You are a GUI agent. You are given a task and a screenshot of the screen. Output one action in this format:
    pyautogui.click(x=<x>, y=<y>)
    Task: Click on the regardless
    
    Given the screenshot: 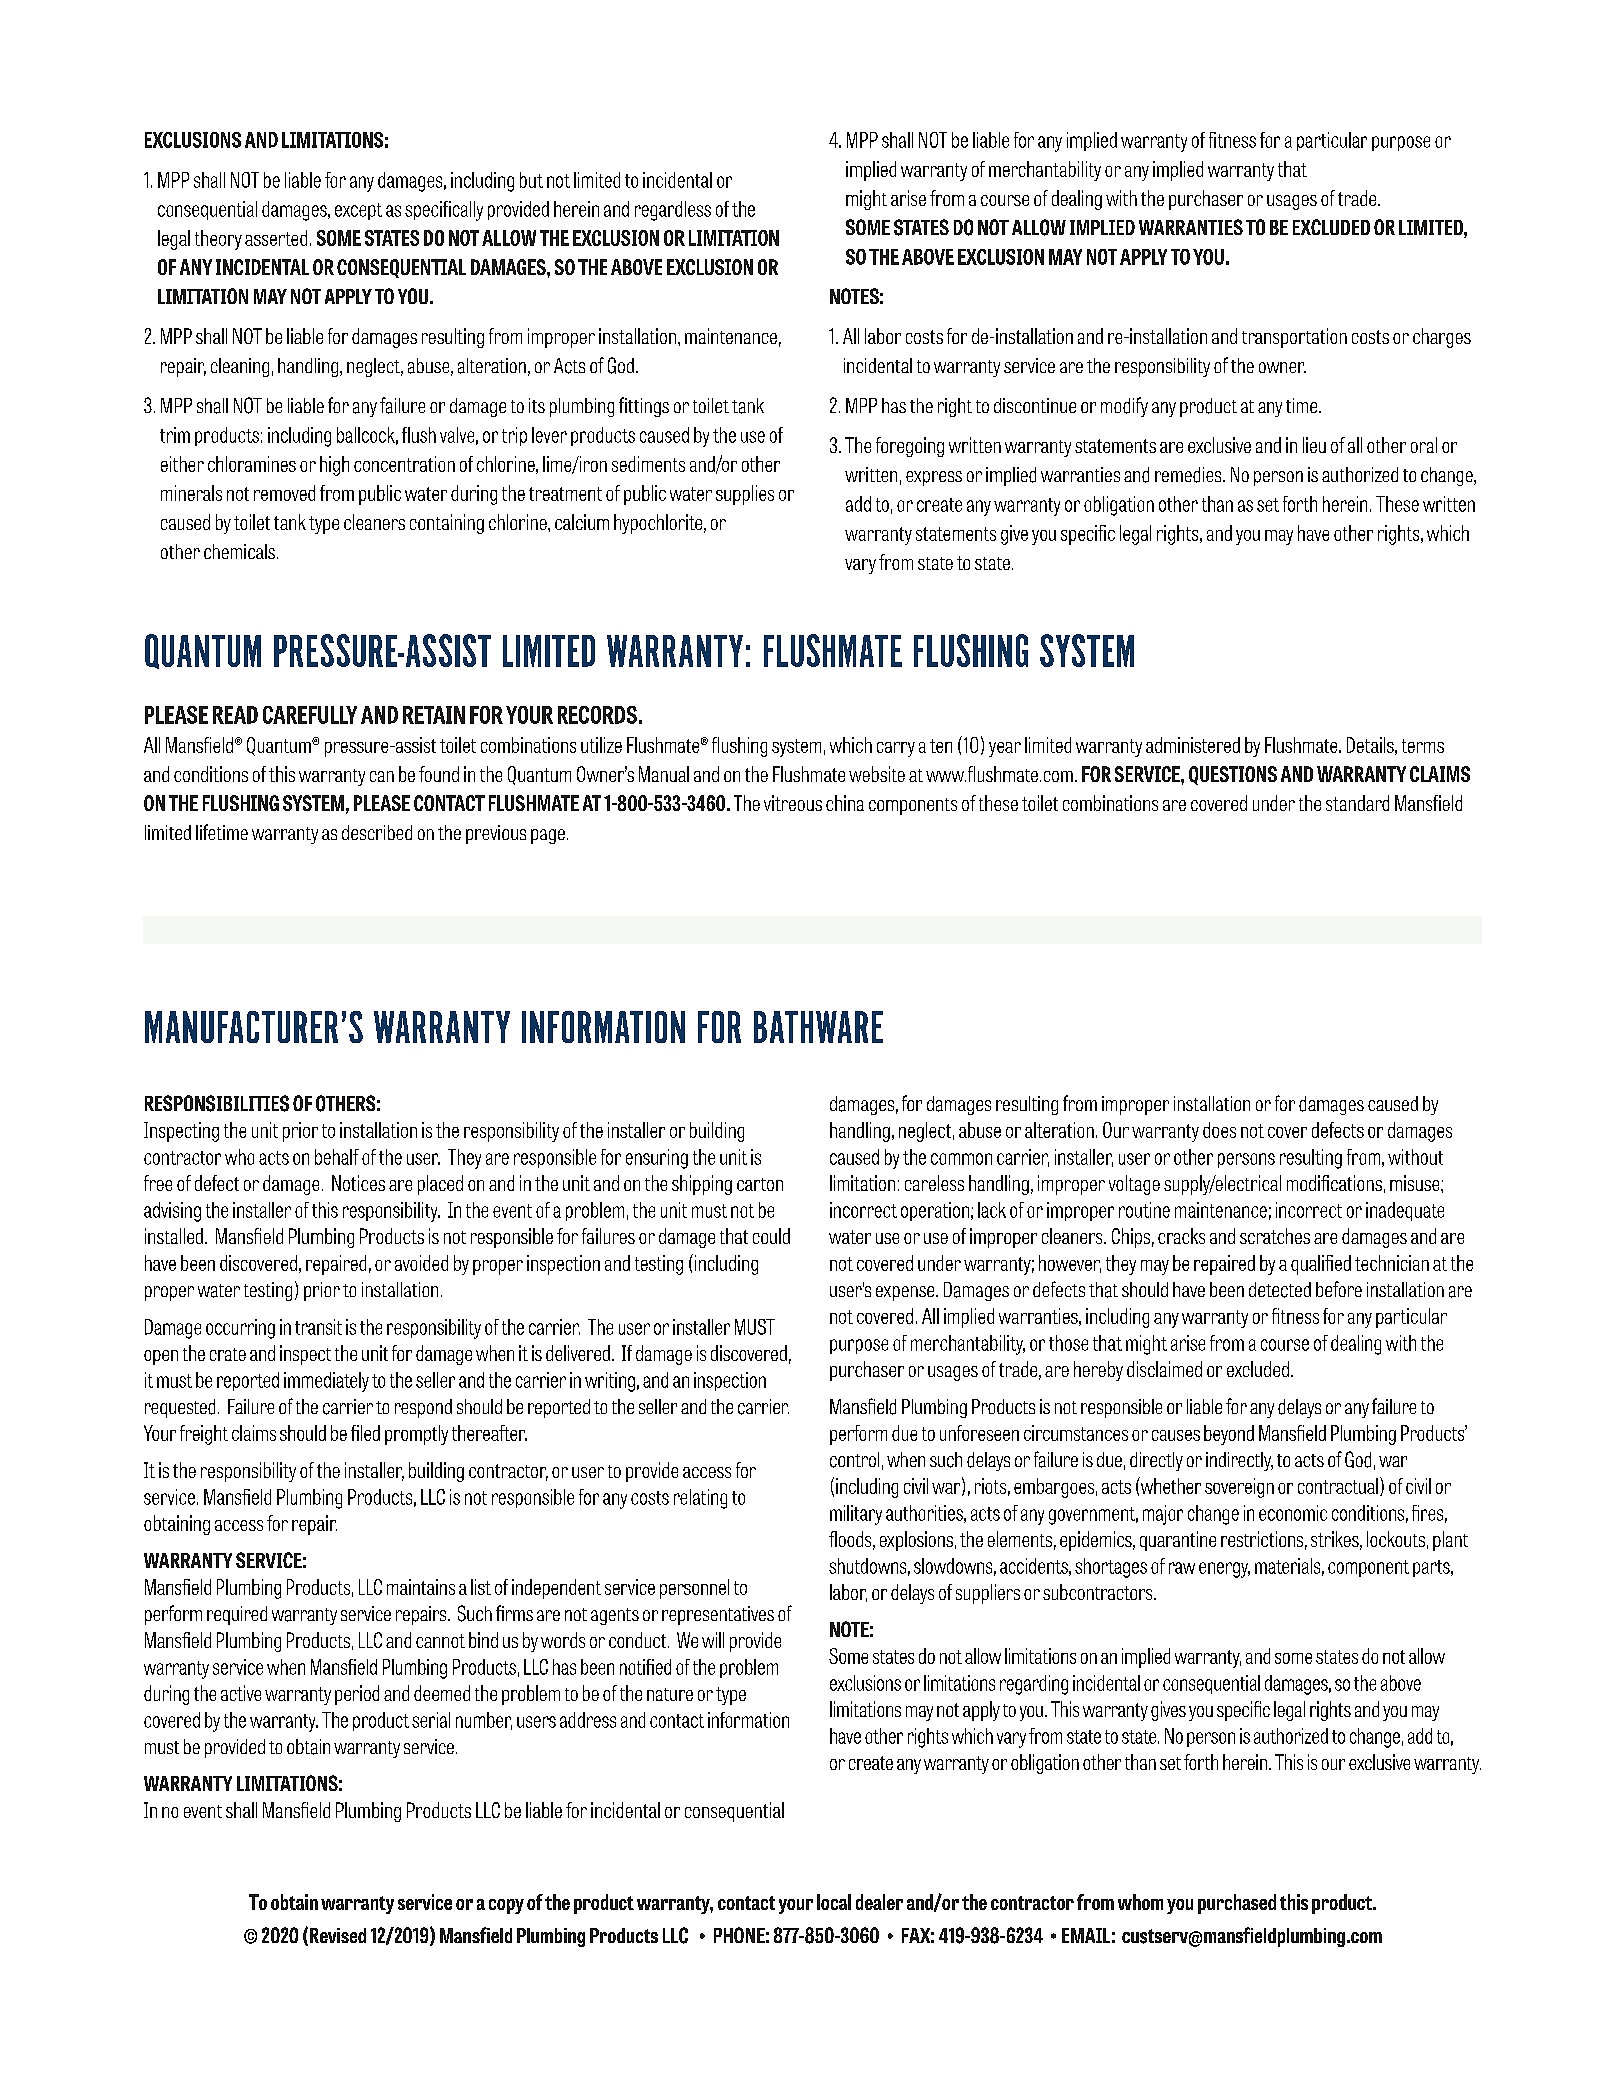 What is the action you would take?
    pyautogui.click(x=673, y=211)
